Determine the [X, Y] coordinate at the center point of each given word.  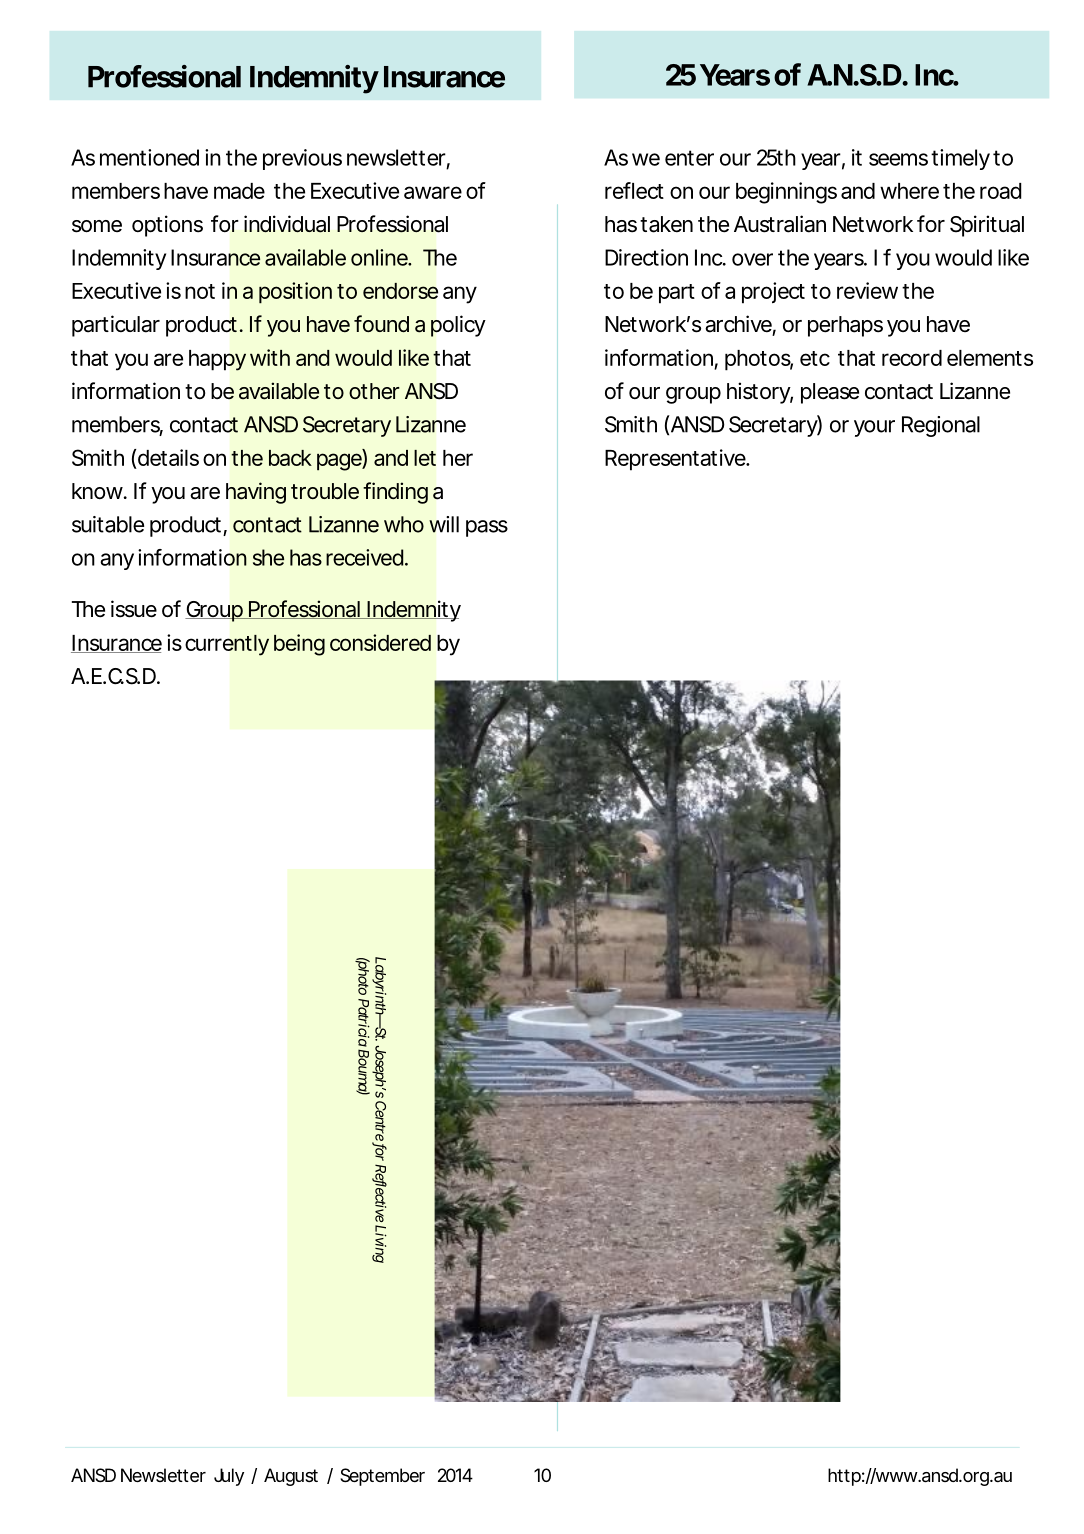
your [874, 428]
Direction [646, 257]
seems [898, 159]
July [229, 1477]
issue [134, 609]
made [239, 191]
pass [487, 528]
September [382, 1477]
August [291, 1477]
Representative [675, 460]
